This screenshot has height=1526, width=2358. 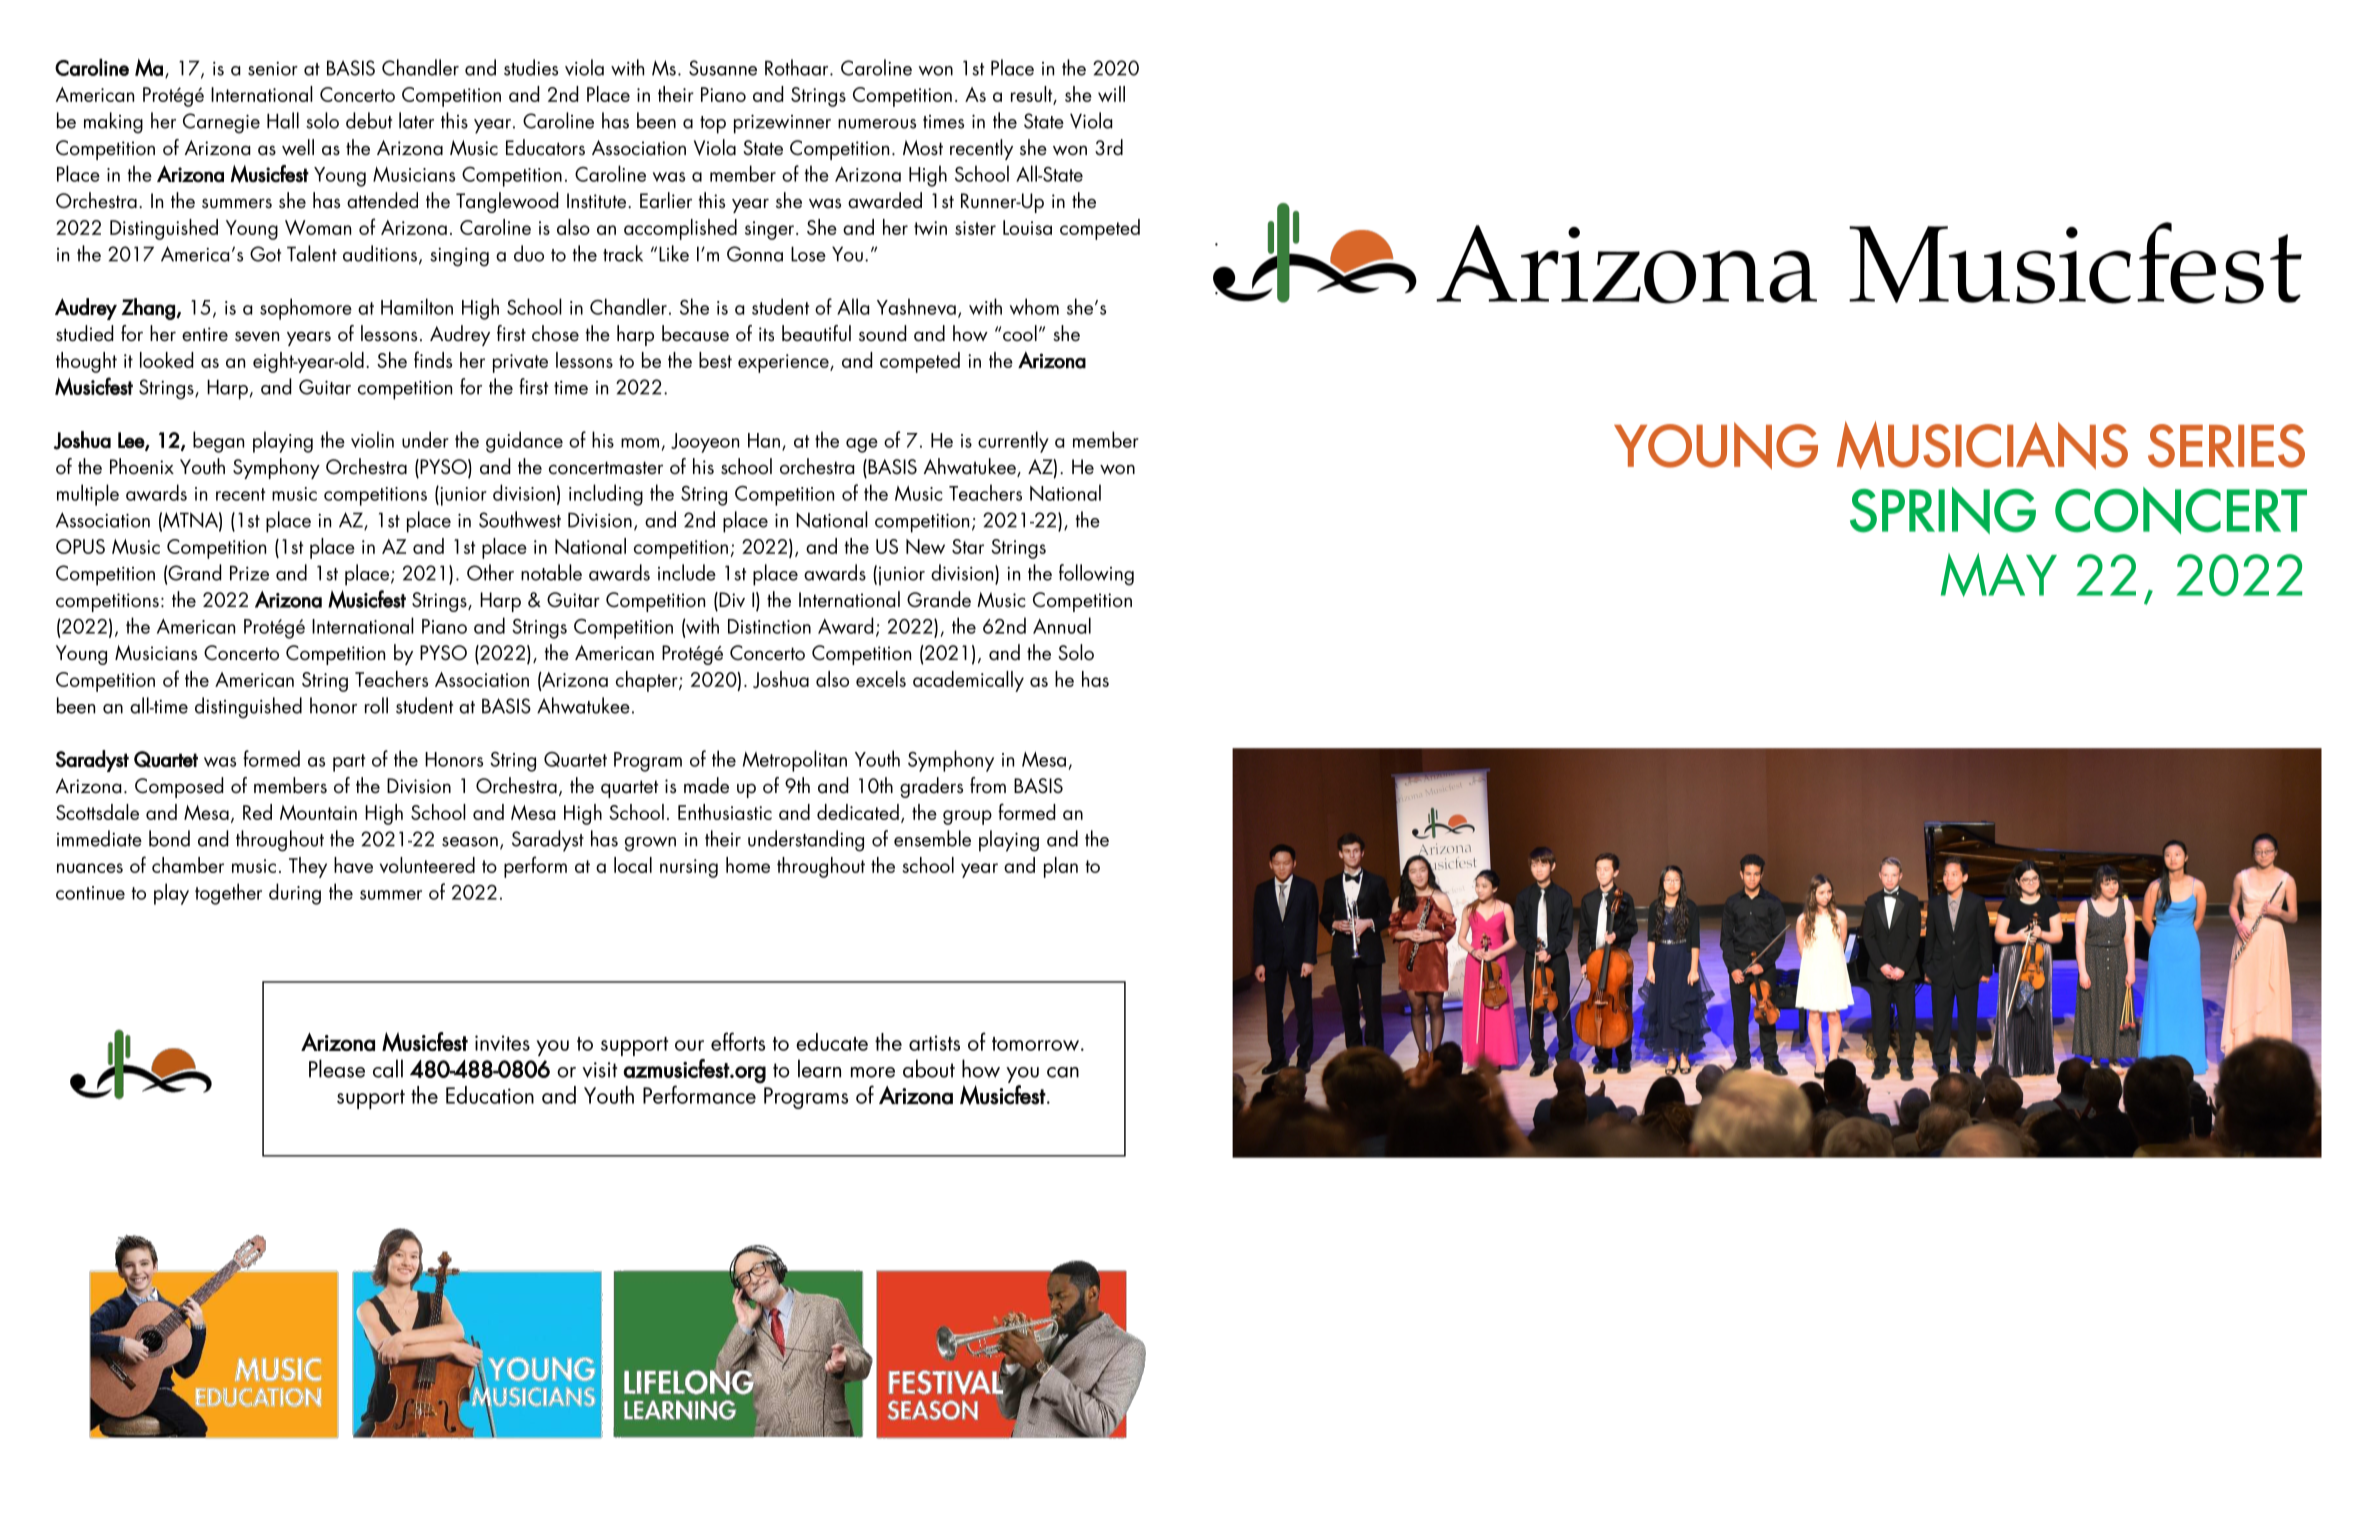 What do you see at coordinates (1020, 333) in the screenshot?
I see `cool` at bounding box center [1020, 333].
